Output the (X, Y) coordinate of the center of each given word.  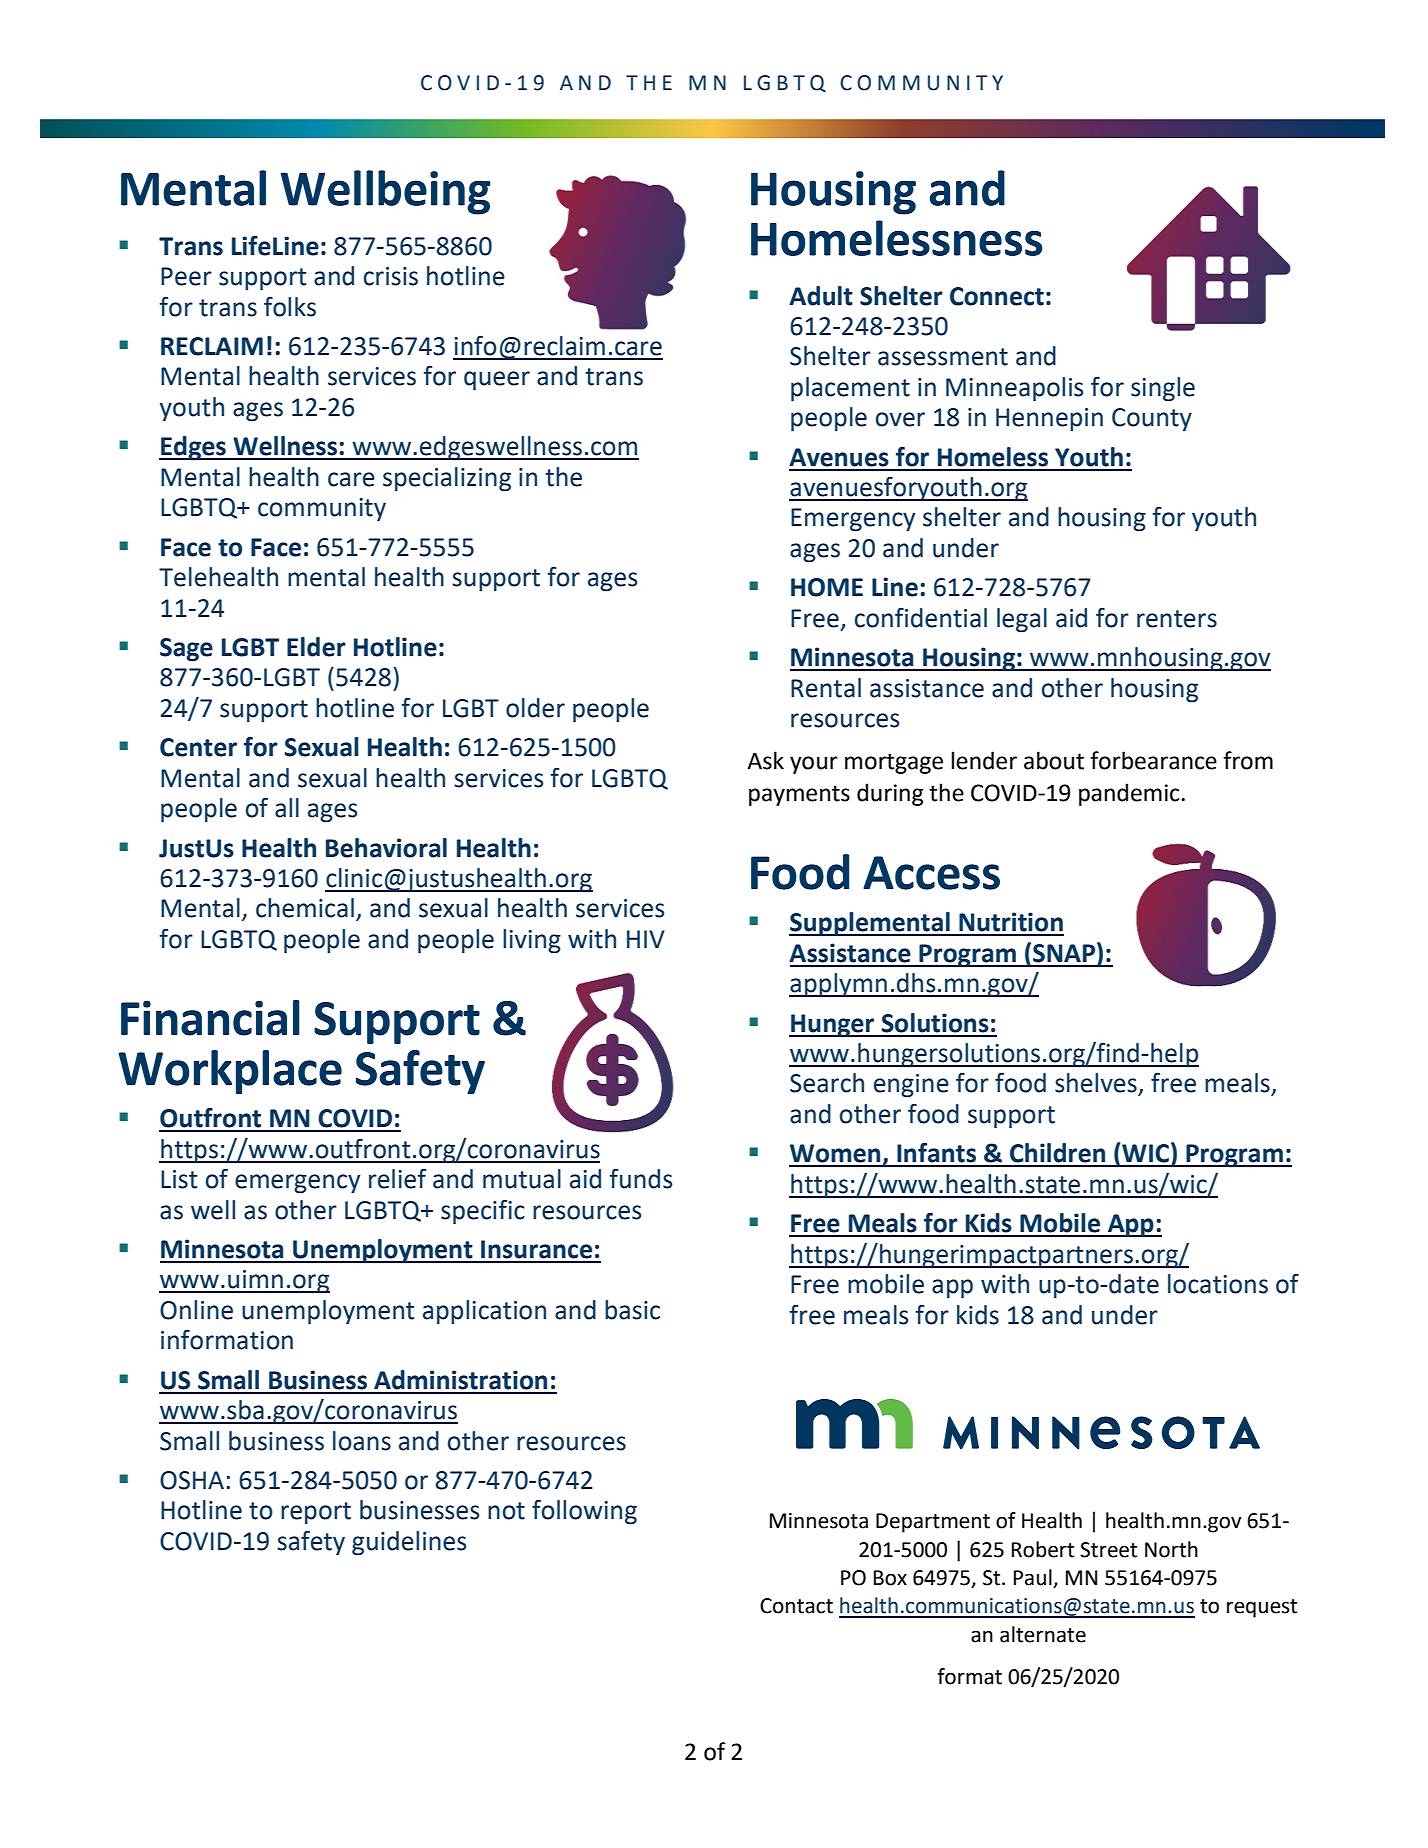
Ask (765, 760)
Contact (796, 1606)
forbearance (1153, 760)
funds (641, 1179)
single (1163, 389)
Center (198, 747)
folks (290, 306)
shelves (1097, 1084)
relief (397, 1179)
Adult (821, 296)
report (316, 1513)
